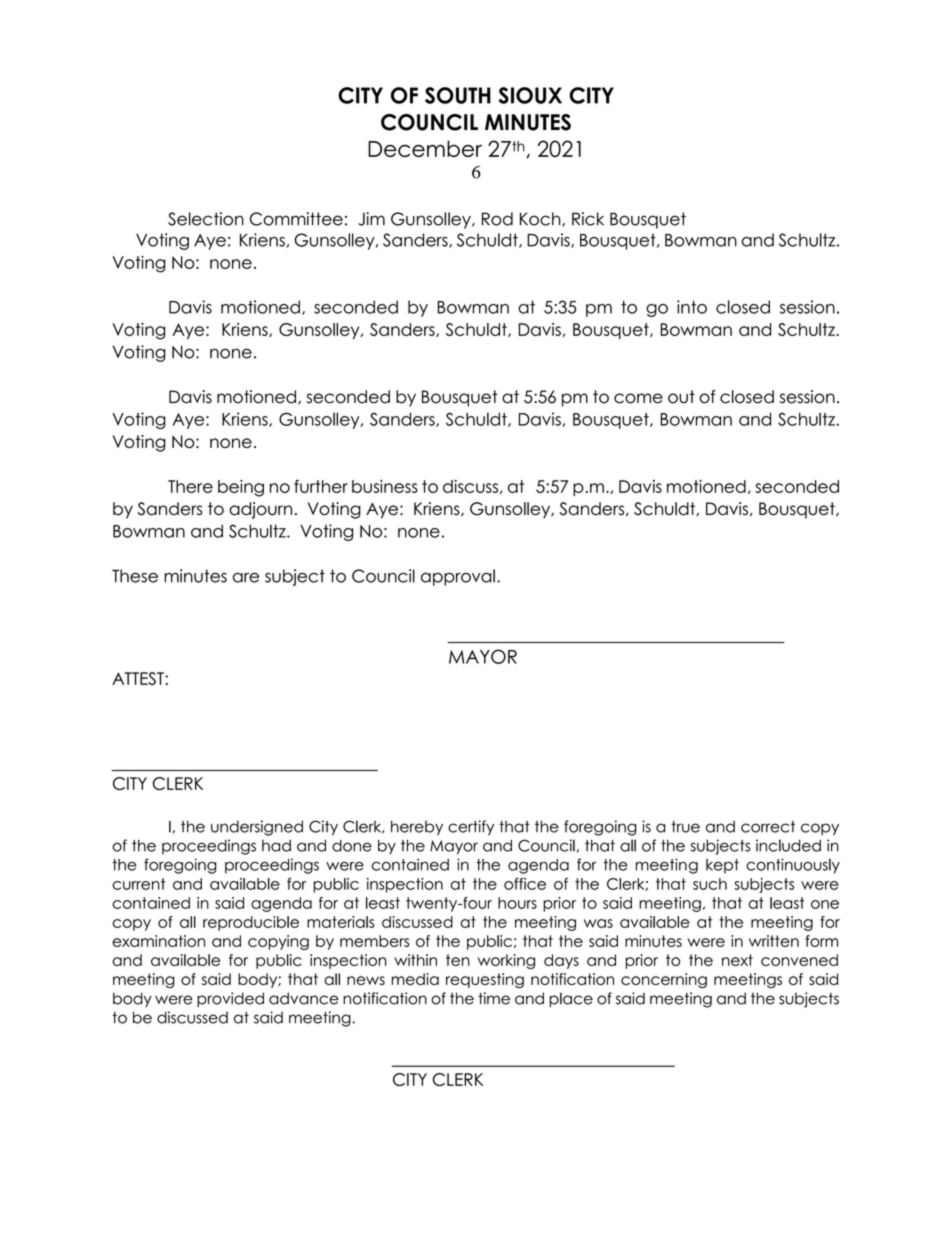 This screenshot has width=952, height=1233. Describe the element at coordinates (206, 219) in the screenshot. I see `Selection` at that location.
